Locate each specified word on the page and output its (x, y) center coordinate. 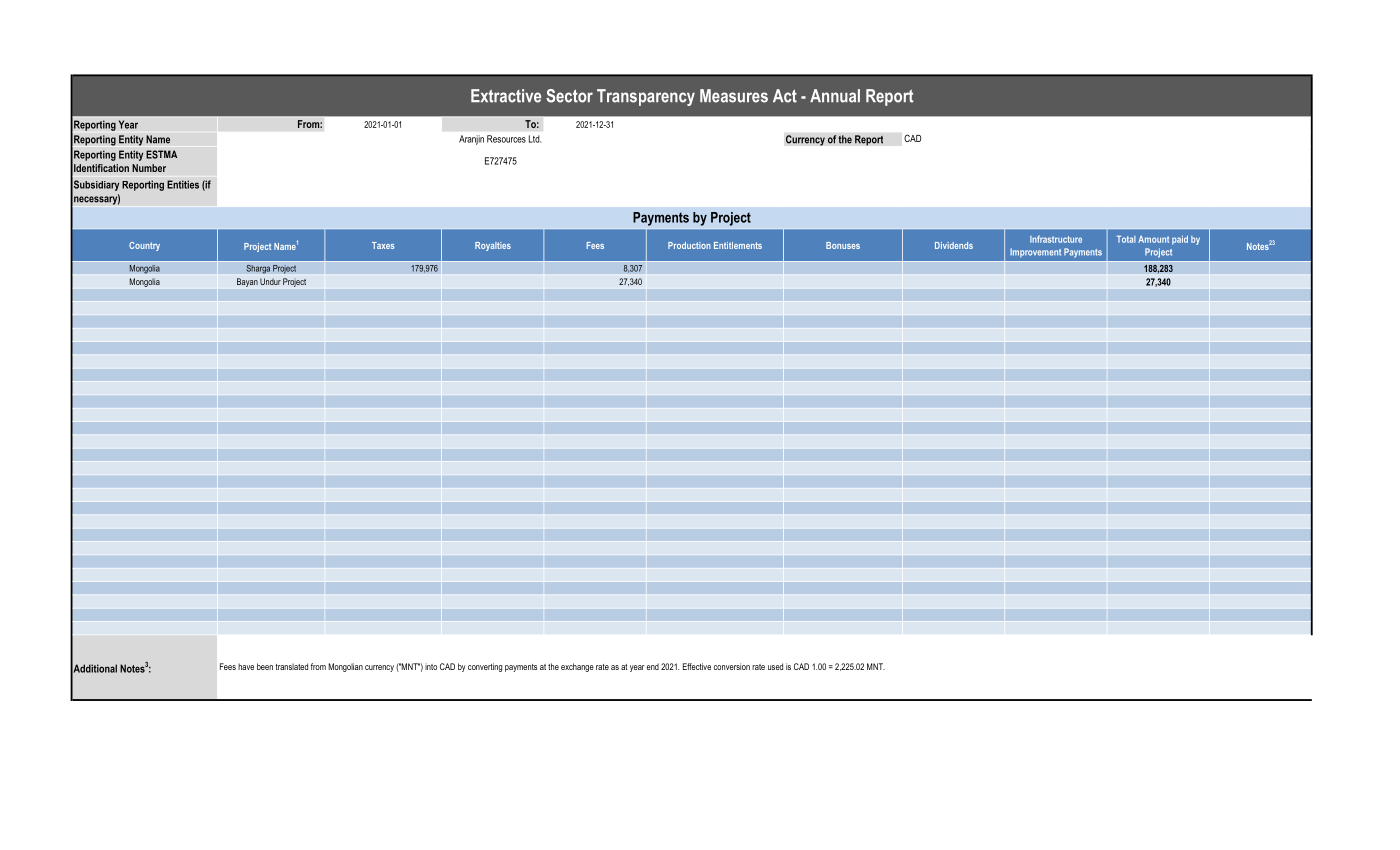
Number (149, 168)
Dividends (954, 245)
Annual (835, 96)
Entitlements (738, 245)
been (265, 666)
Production (689, 245)
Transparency (646, 97)
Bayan (247, 282)
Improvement (1035, 252)
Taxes (383, 245)
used (775, 666)
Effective (697, 666)
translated (291, 666)
